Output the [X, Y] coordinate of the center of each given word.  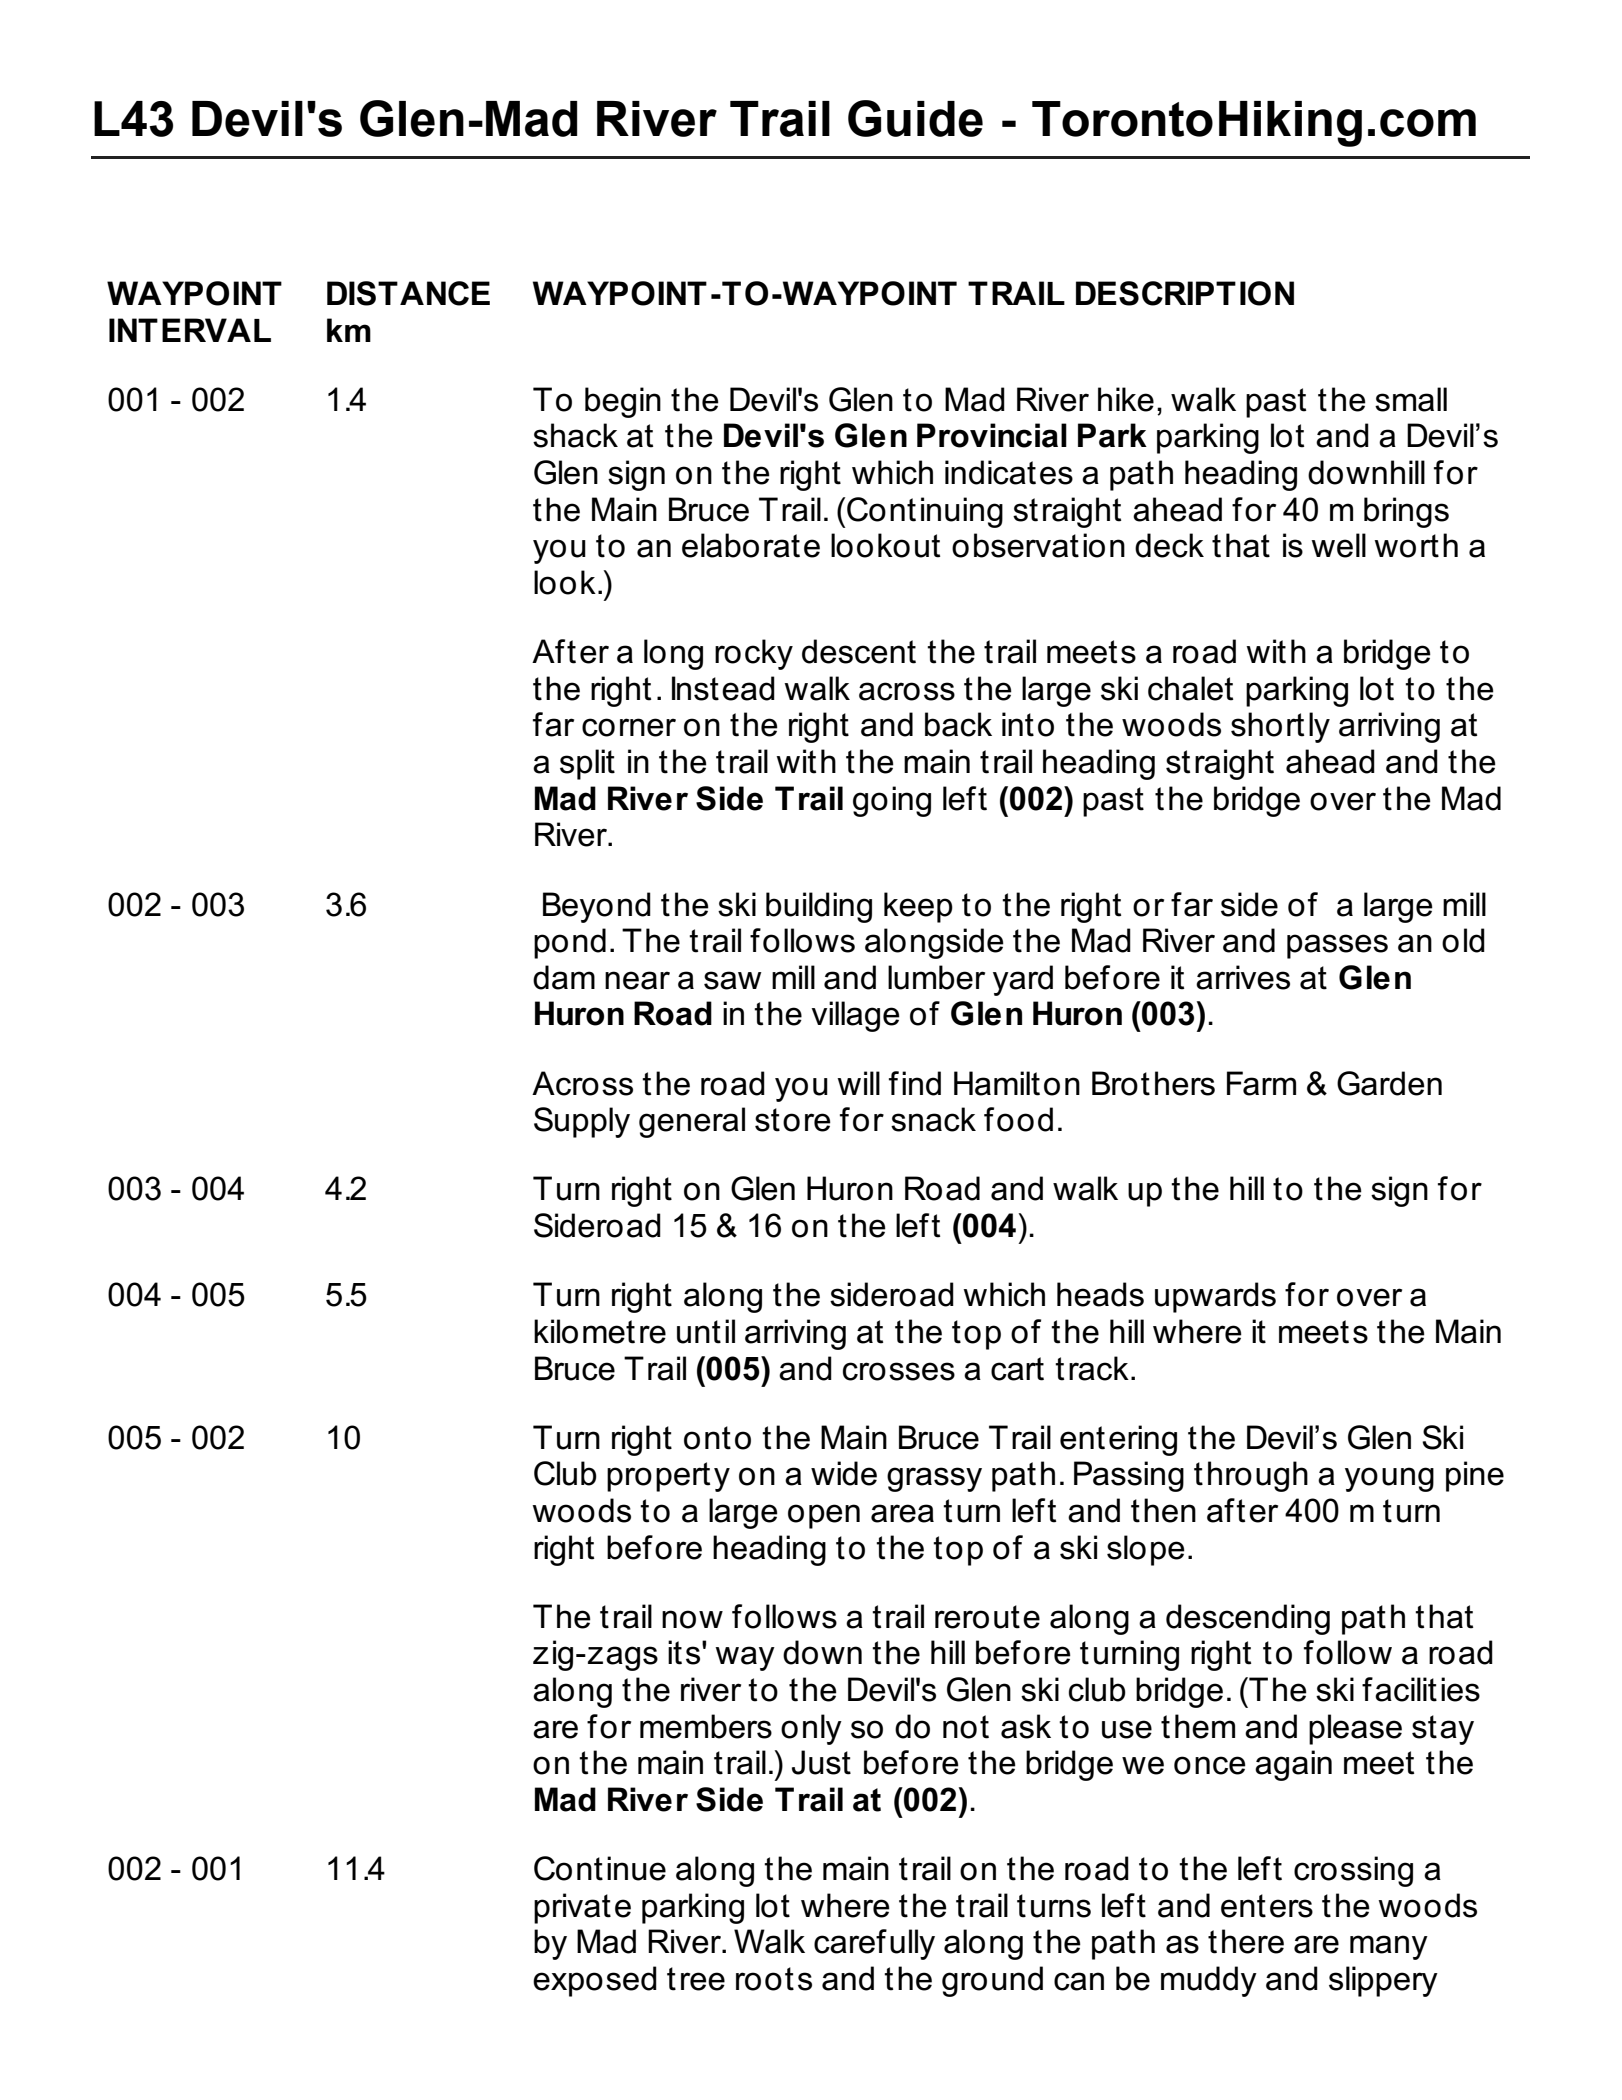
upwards [1215, 1297]
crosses [899, 1371]
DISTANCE [408, 293]
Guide [915, 118]
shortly [1280, 727]
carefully [874, 1944]
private [582, 1908]
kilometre [600, 1331]
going [892, 801]
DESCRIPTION [1185, 293]
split [587, 764]
